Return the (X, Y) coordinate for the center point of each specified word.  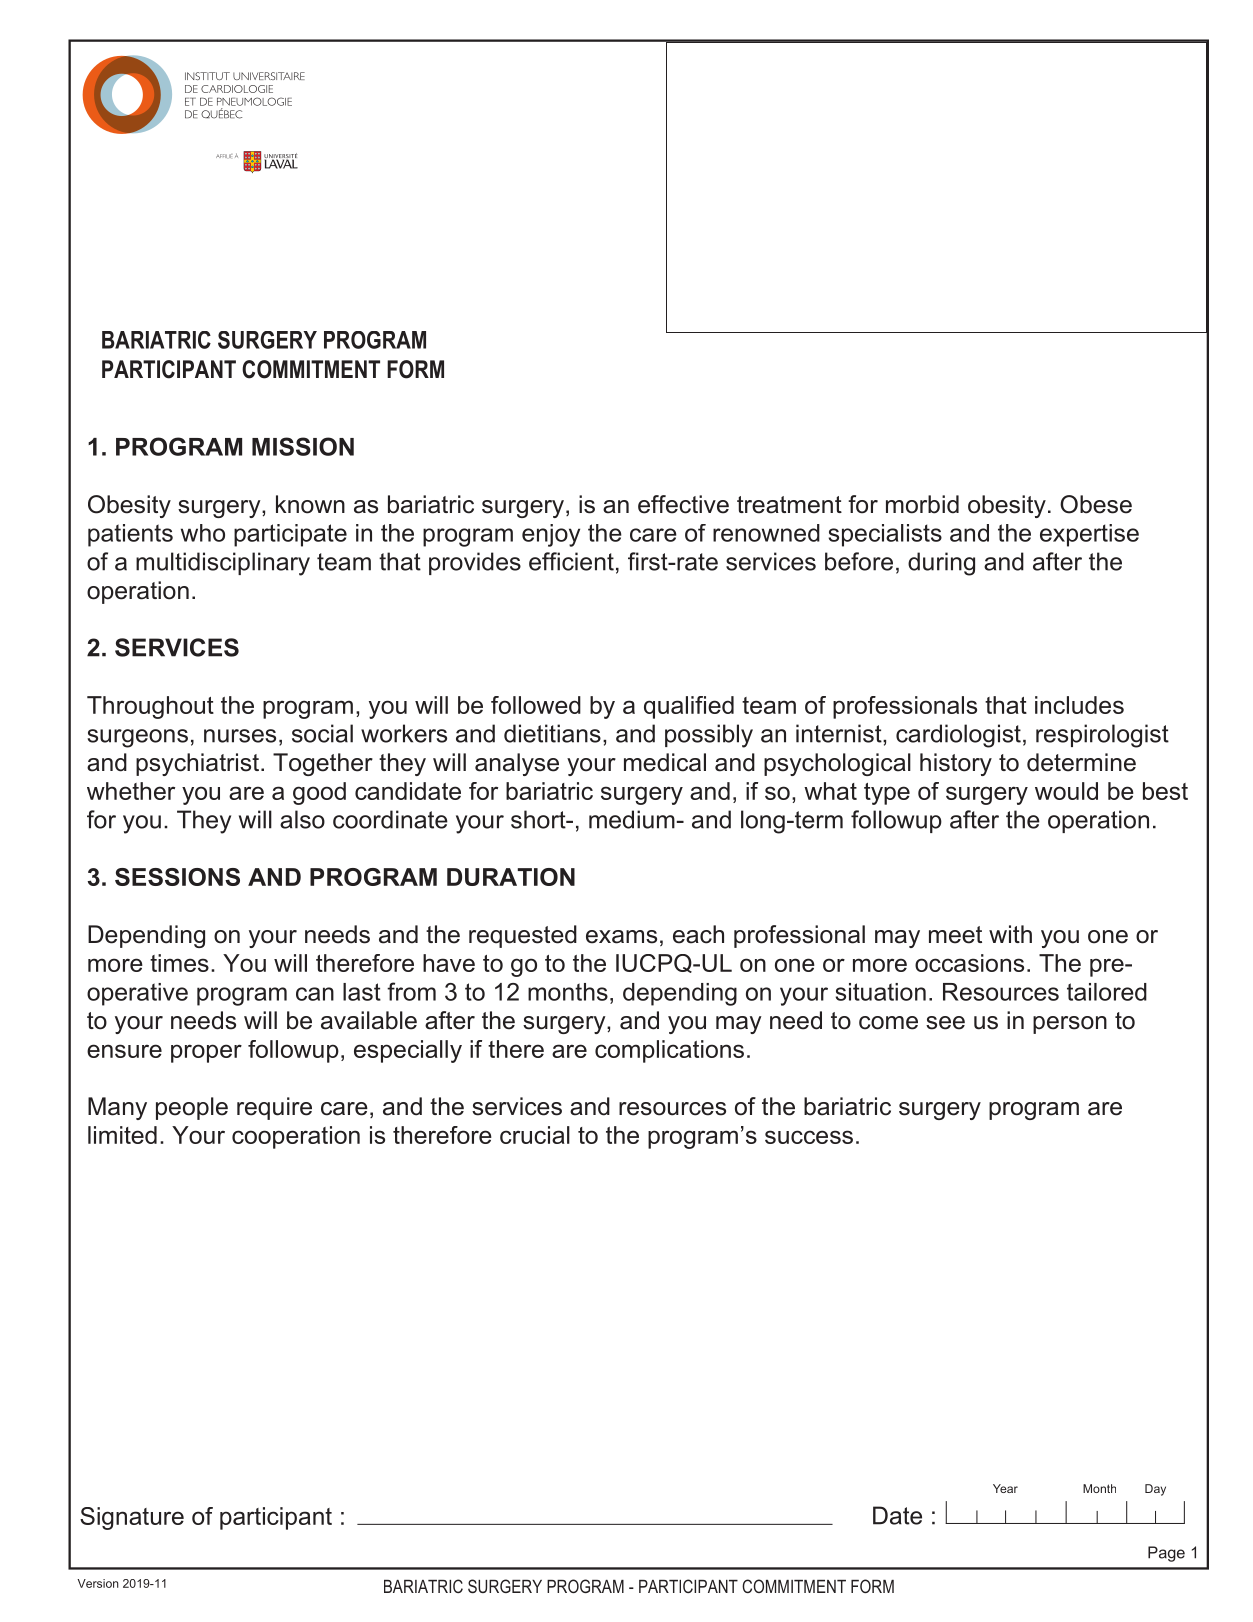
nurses (240, 736)
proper (206, 1053)
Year (1005, 1488)
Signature (132, 1518)
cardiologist (958, 736)
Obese (1096, 504)
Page (1166, 1554)
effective (683, 504)
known (310, 504)
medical (665, 762)
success (809, 1137)
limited (122, 1135)
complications (669, 1051)
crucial (535, 1135)
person (1070, 1025)
